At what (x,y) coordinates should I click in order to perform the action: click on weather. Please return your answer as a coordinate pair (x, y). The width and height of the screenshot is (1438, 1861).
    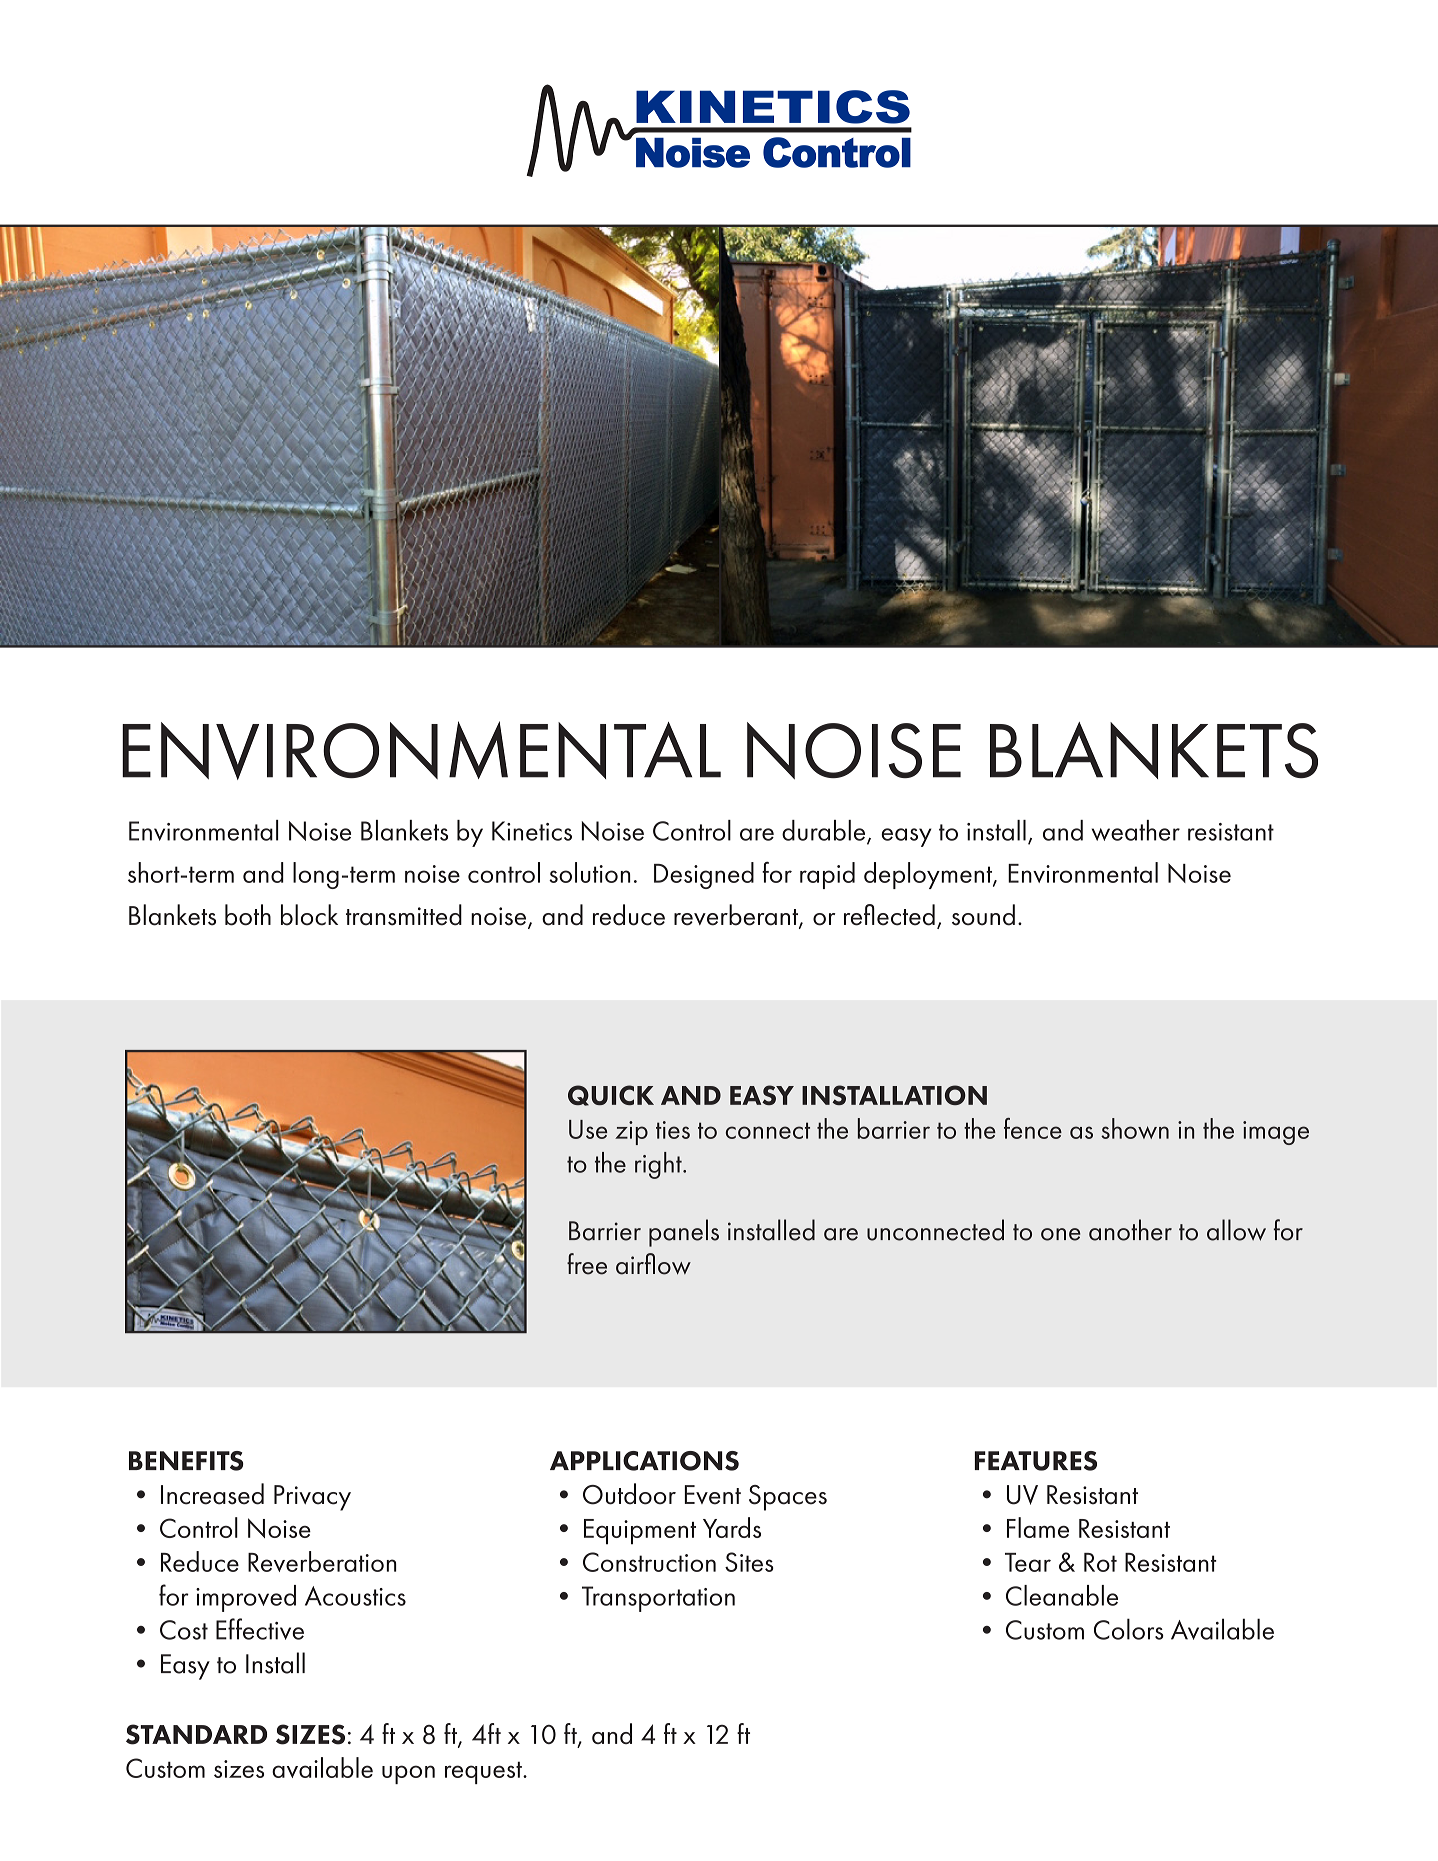
    Looking at the image, I should click on (1136, 830).
